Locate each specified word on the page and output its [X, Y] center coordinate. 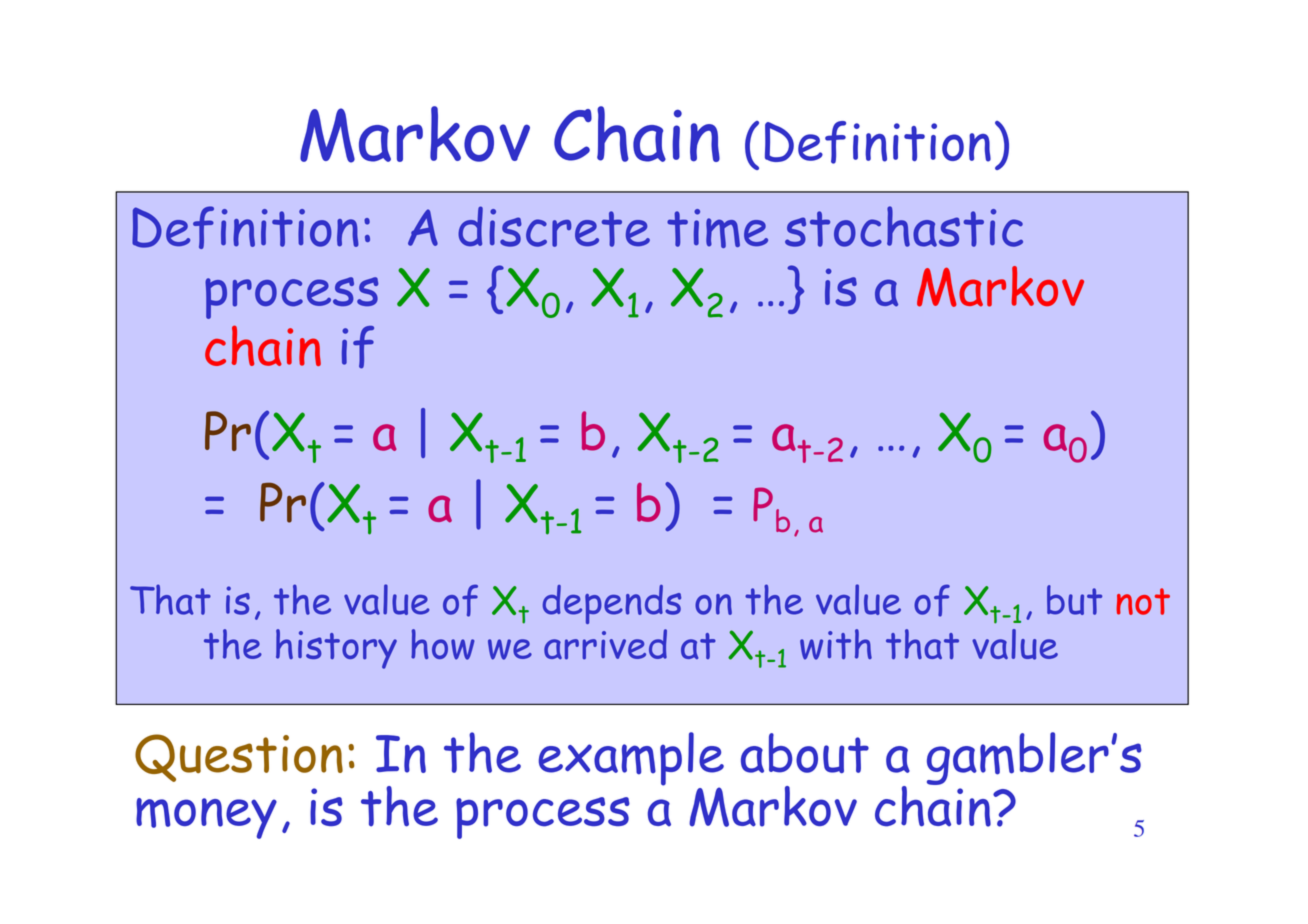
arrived [605, 644]
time [717, 228]
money [206, 818]
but [1074, 600]
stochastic [904, 226]
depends [612, 604]
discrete [554, 226]
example [631, 760]
